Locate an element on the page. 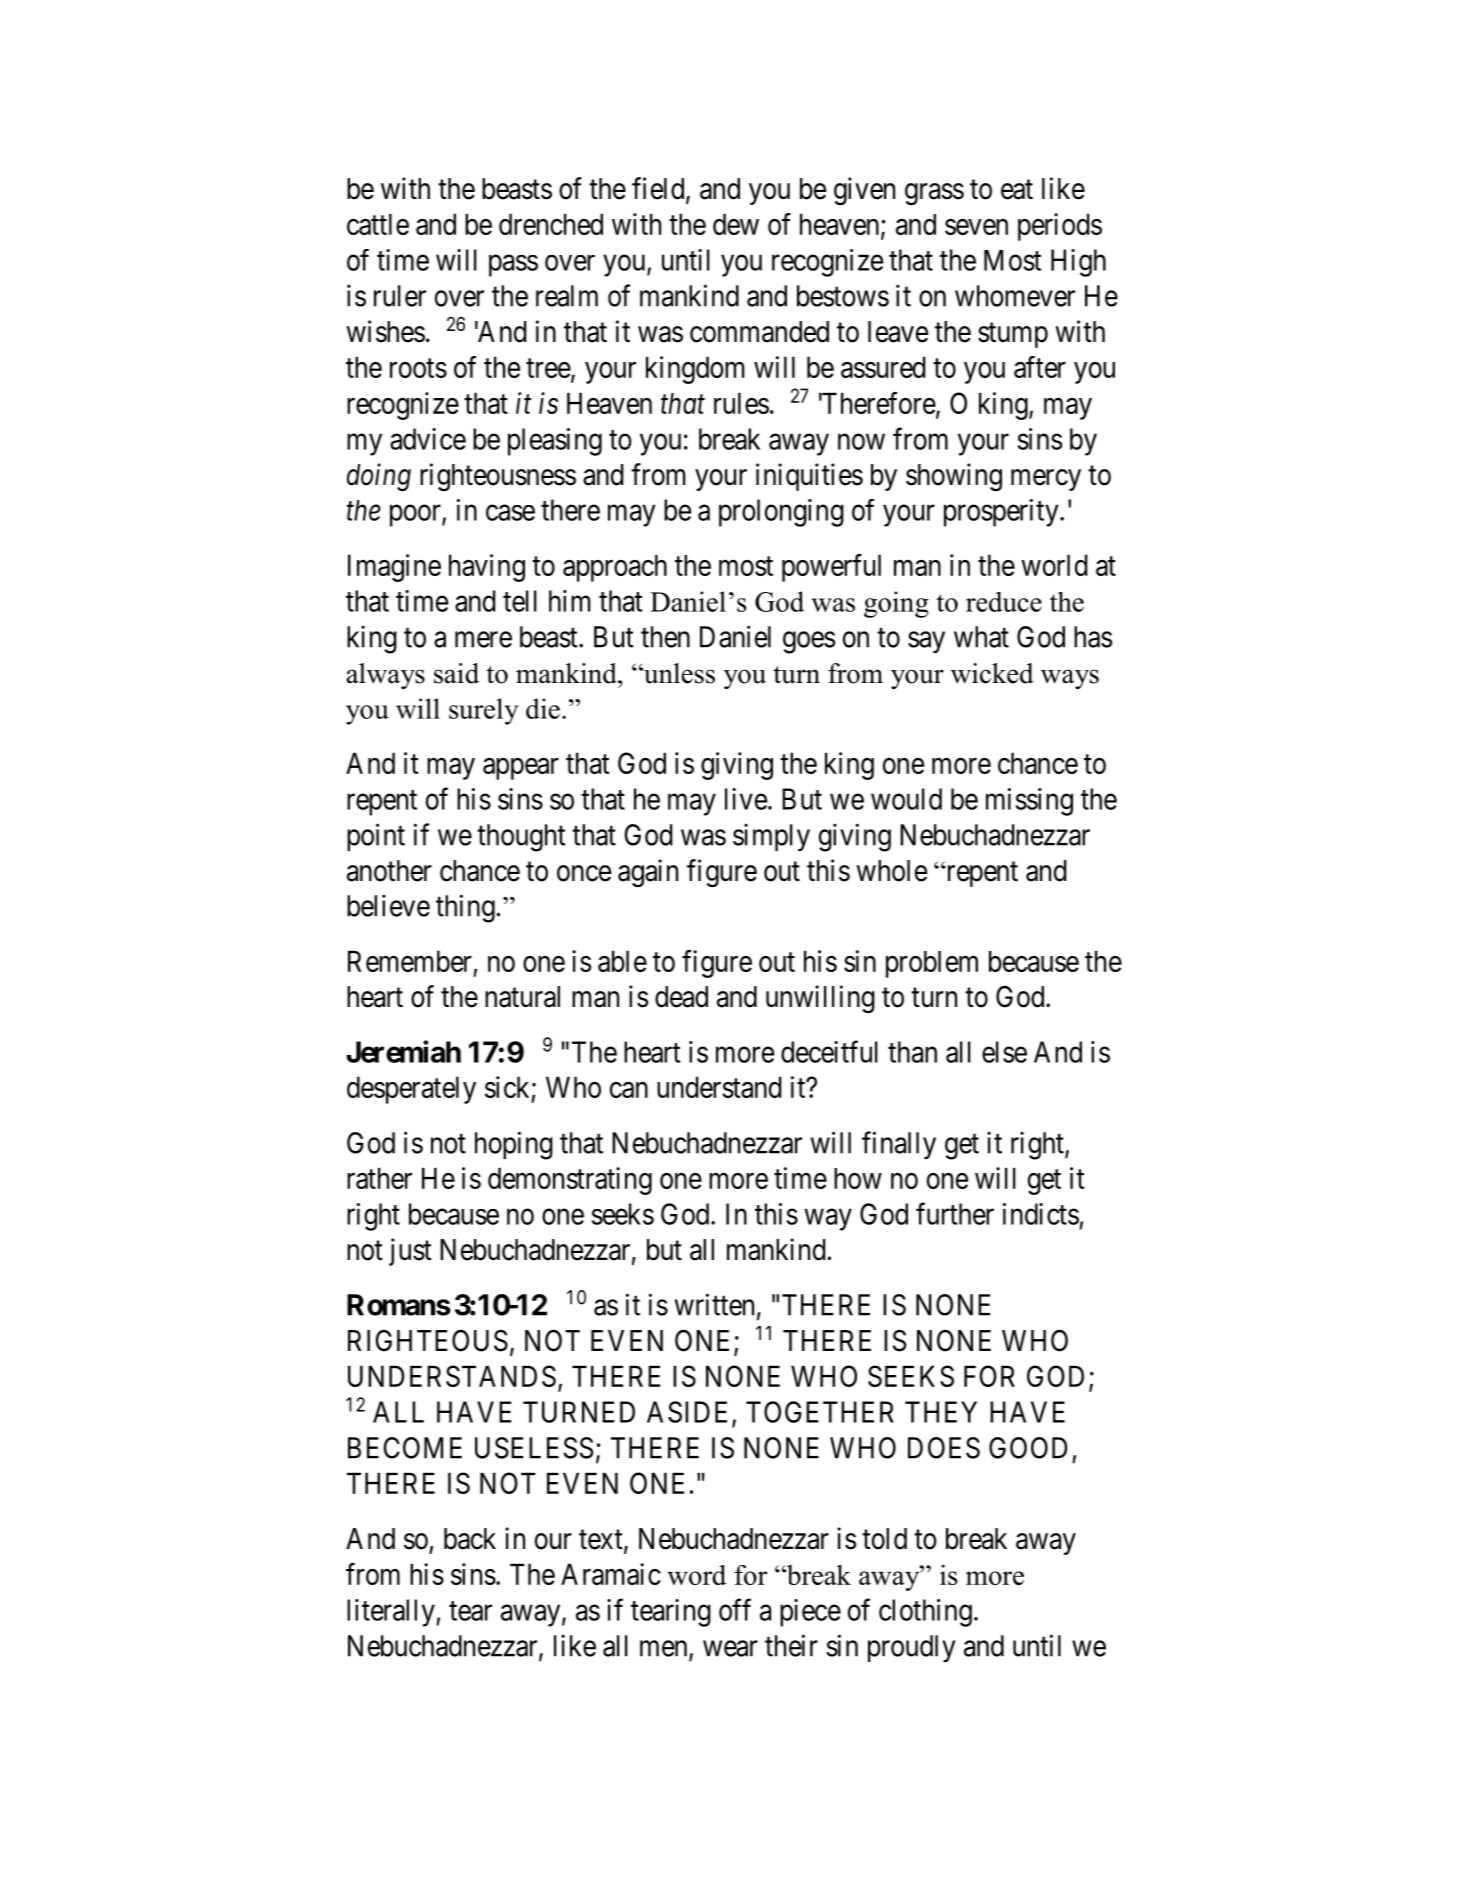 The image size is (1469, 1901). reduce is located at coordinates (1004, 602).
